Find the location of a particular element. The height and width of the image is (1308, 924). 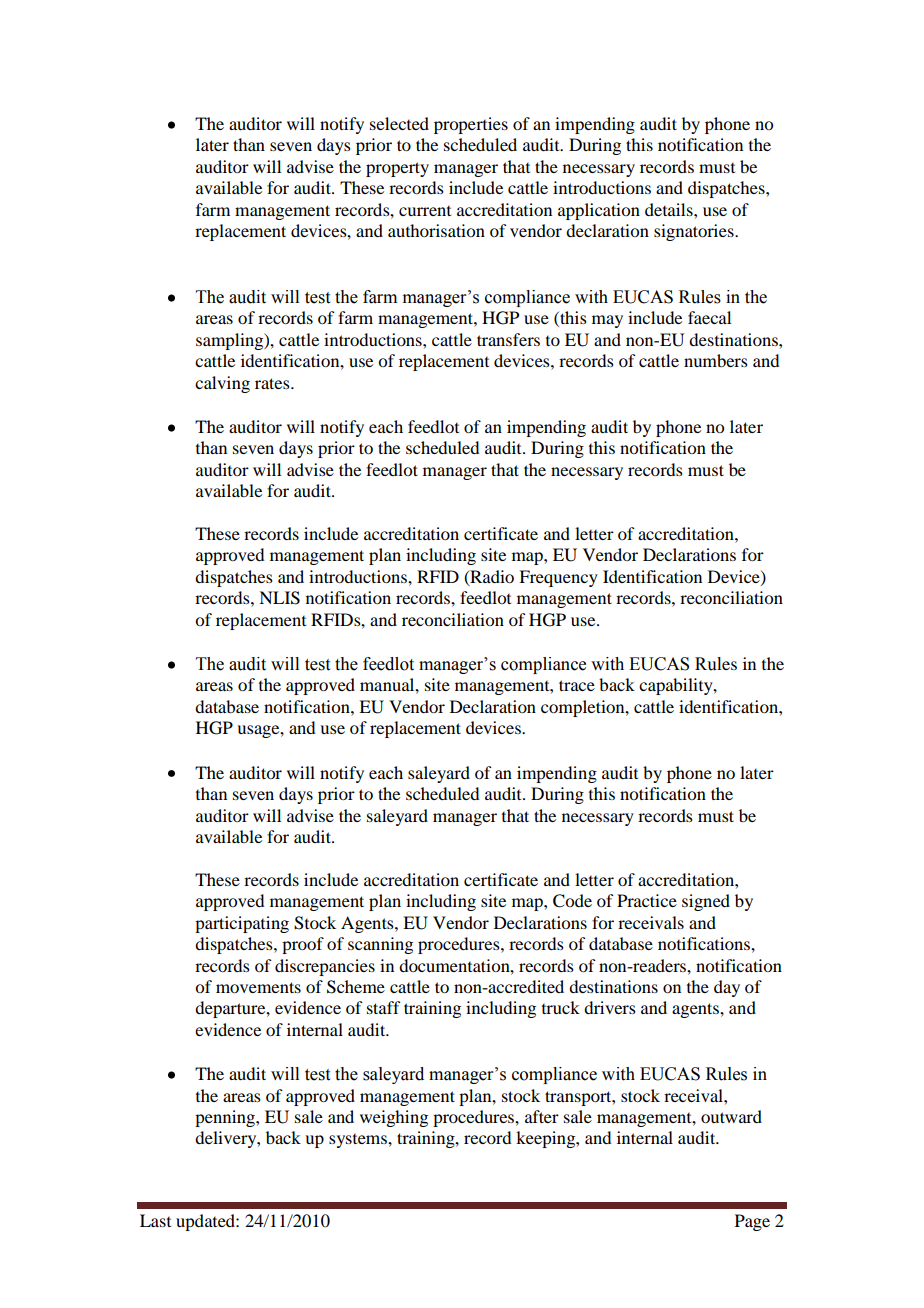

details is located at coordinates (670, 209).
